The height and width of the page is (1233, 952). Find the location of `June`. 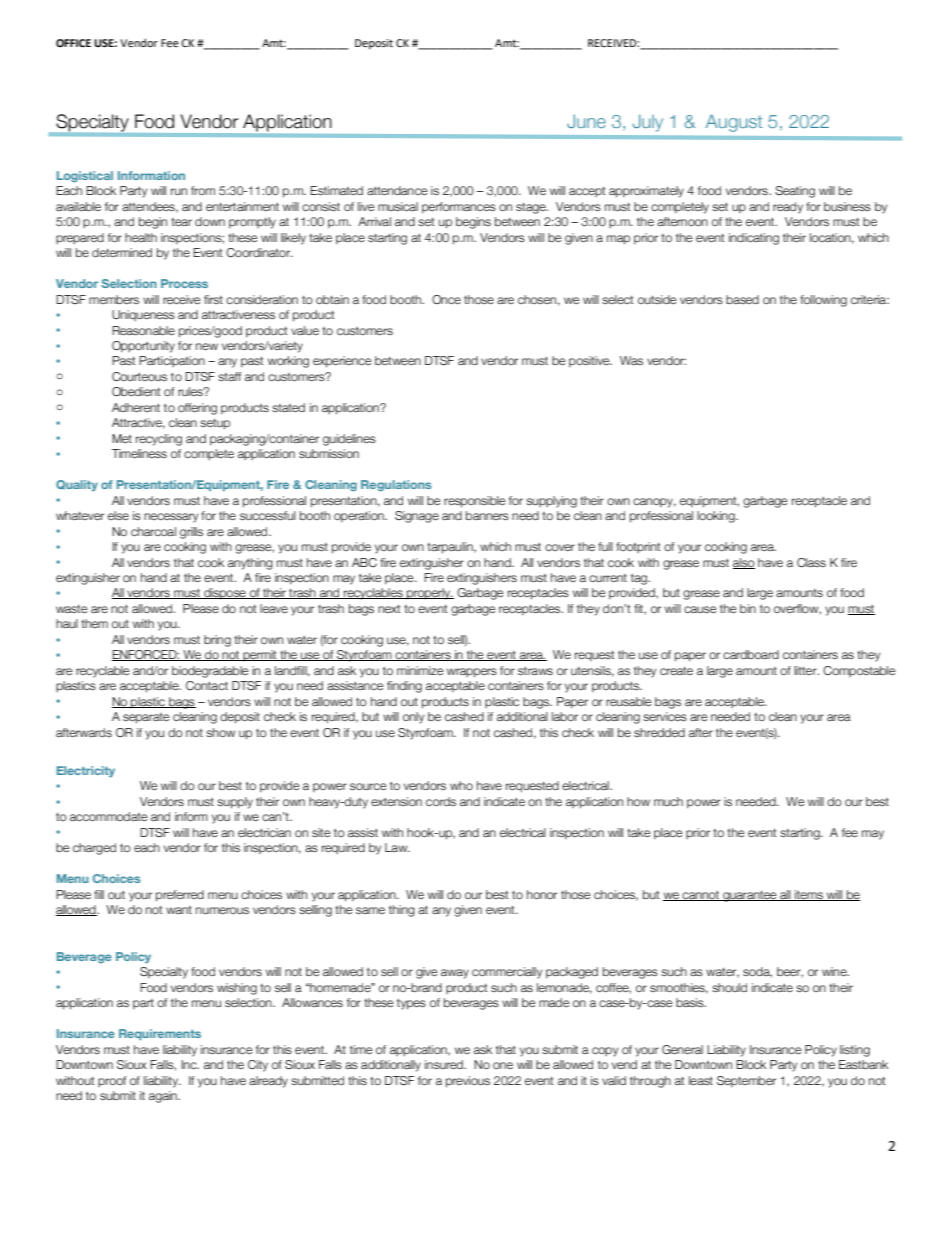

June is located at coordinates (586, 121).
